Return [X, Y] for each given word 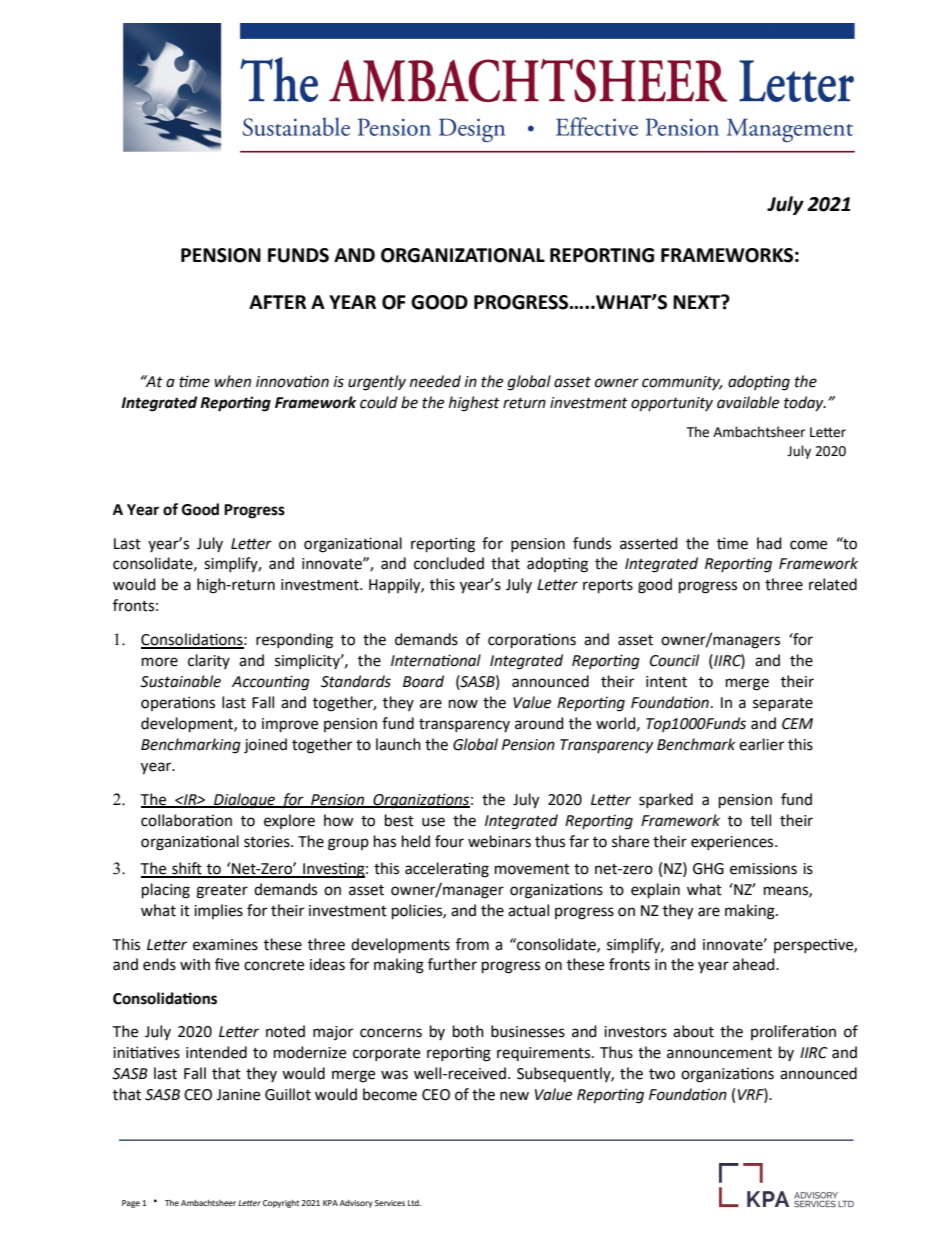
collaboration [186, 820]
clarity [209, 661]
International [436, 660]
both [468, 1031]
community [682, 383]
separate [783, 705]
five [227, 964]
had [769, 543]
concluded [449, 563]
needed [435, 381]
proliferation [793, 1032]
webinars [499, 841]
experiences [733, 843]
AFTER [277, 302]
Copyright [281, 1204]
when [232, 381]
